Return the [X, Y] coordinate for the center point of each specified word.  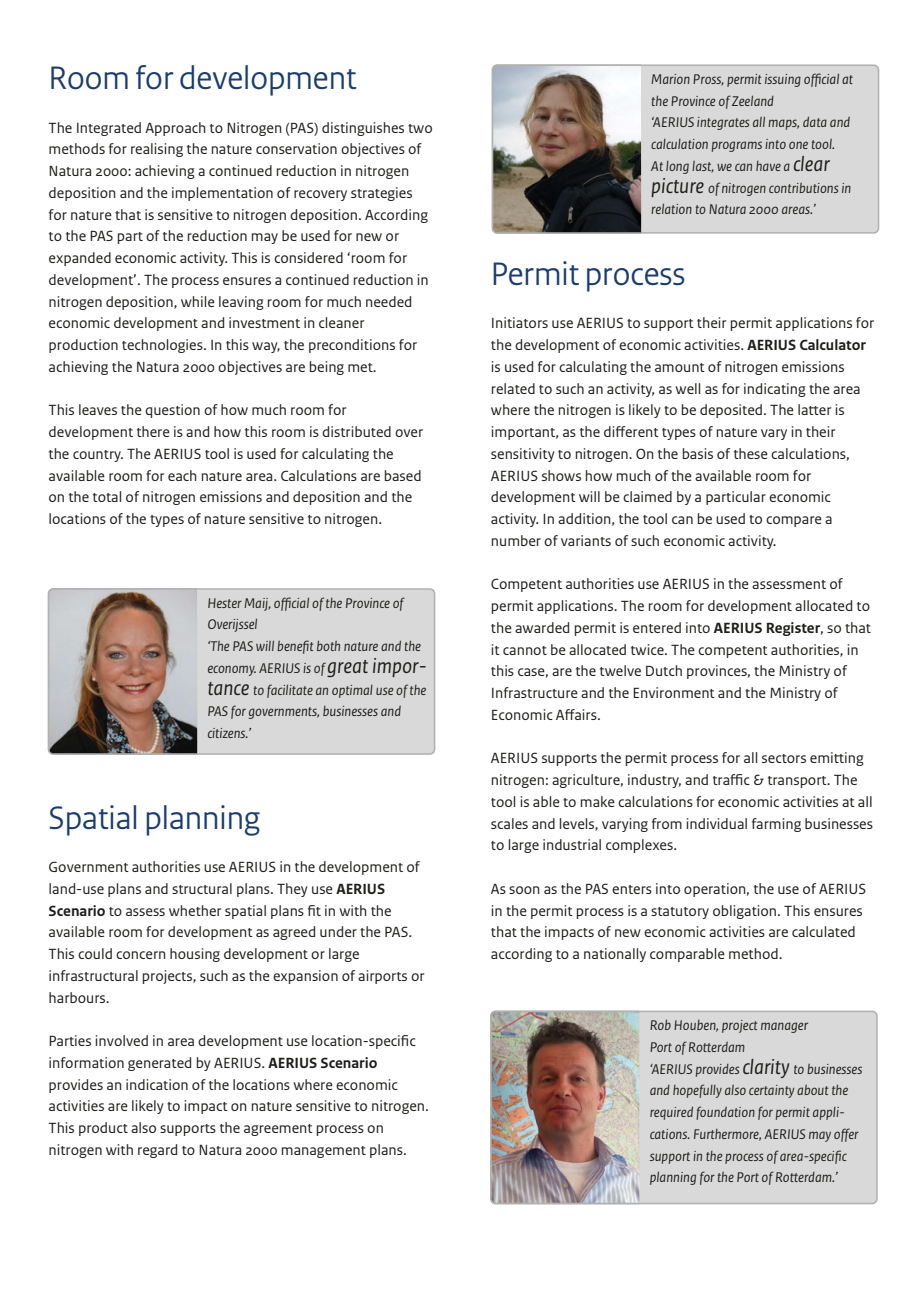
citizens [228, 733]
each [182, 475]
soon [524, 890]
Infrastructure [535, 692]
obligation [746, 912]
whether [195, 910]
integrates [723, 123]
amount [680, 367]
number [516, 540]
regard [157, 1151]
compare [794, 521]
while [198, 301]
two [420, 128]
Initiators [520, 322]
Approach [175, 129]
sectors [784, 758]
